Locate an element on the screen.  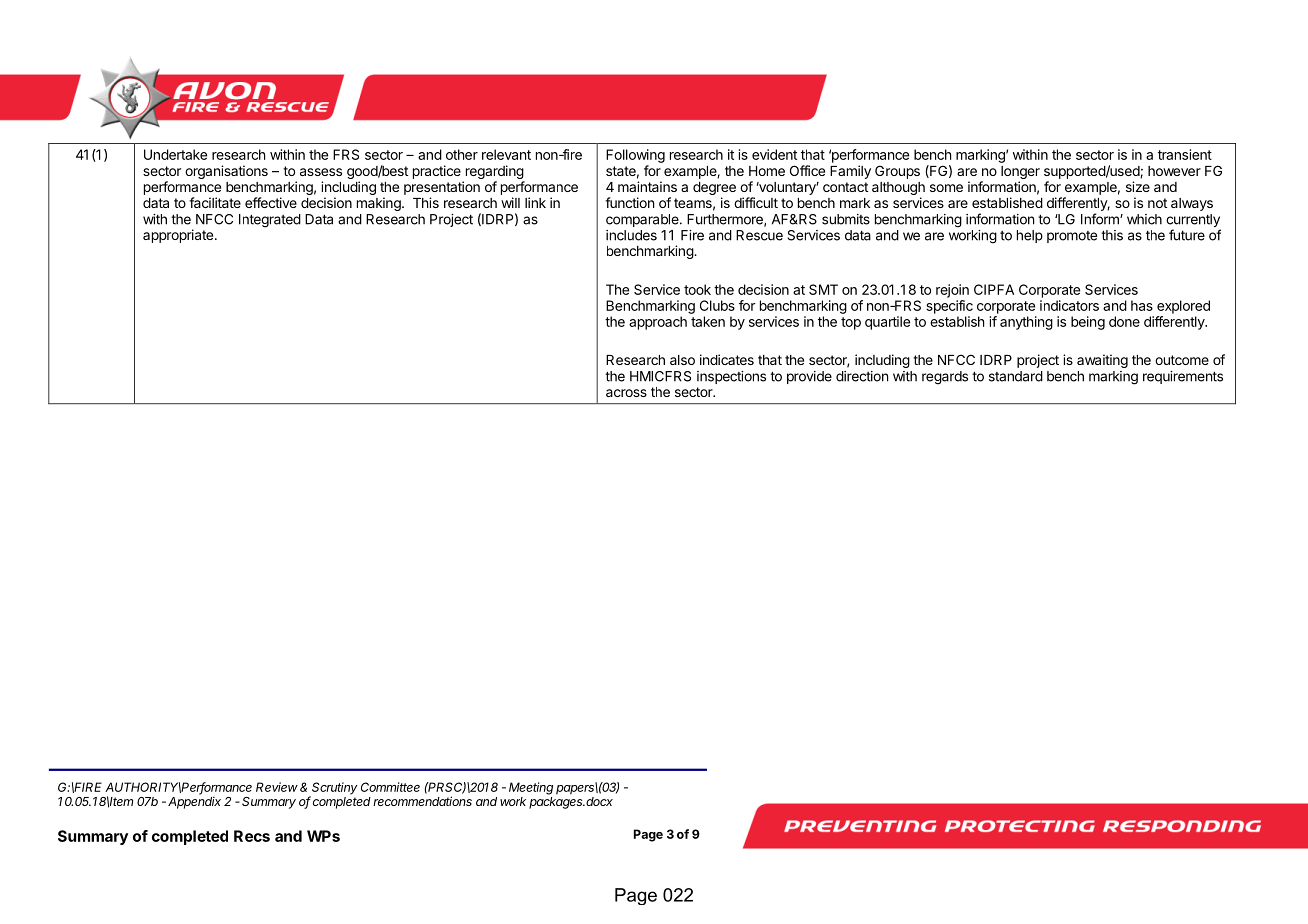
longer is located at coordinates (1020, 174).
